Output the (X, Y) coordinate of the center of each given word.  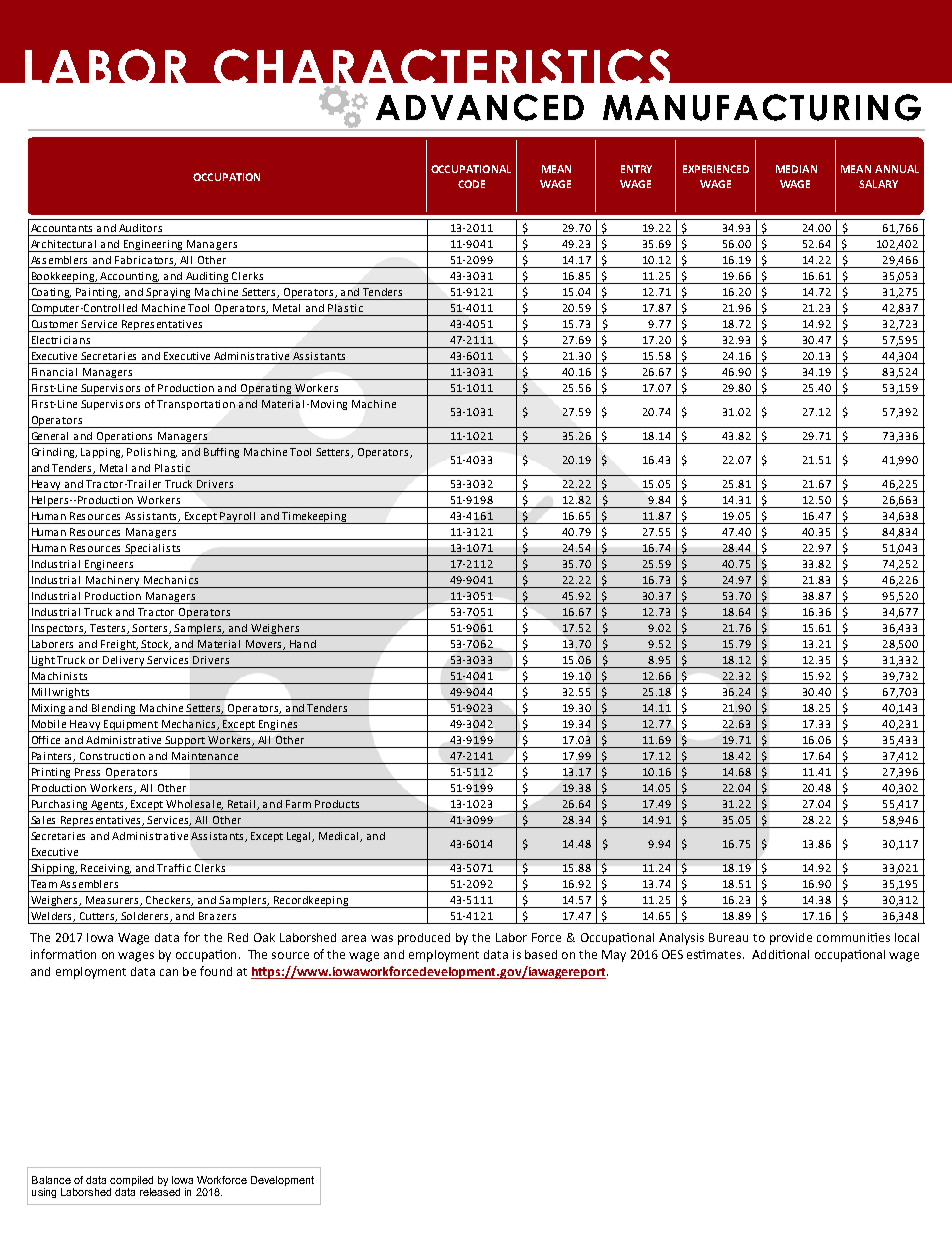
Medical (340, 837)
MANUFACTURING (762, 107)
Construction (112, 756)
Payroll (238, 518)
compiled (131, 1181)
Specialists (153, 550)
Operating (266, 390)
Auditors (140, 228)
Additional (780, 954)
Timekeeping (315, 518)
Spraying (169, 294)
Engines (278, 726)
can (169, 972)
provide (791, 939)
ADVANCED (480, 107)
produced (424, 939)
